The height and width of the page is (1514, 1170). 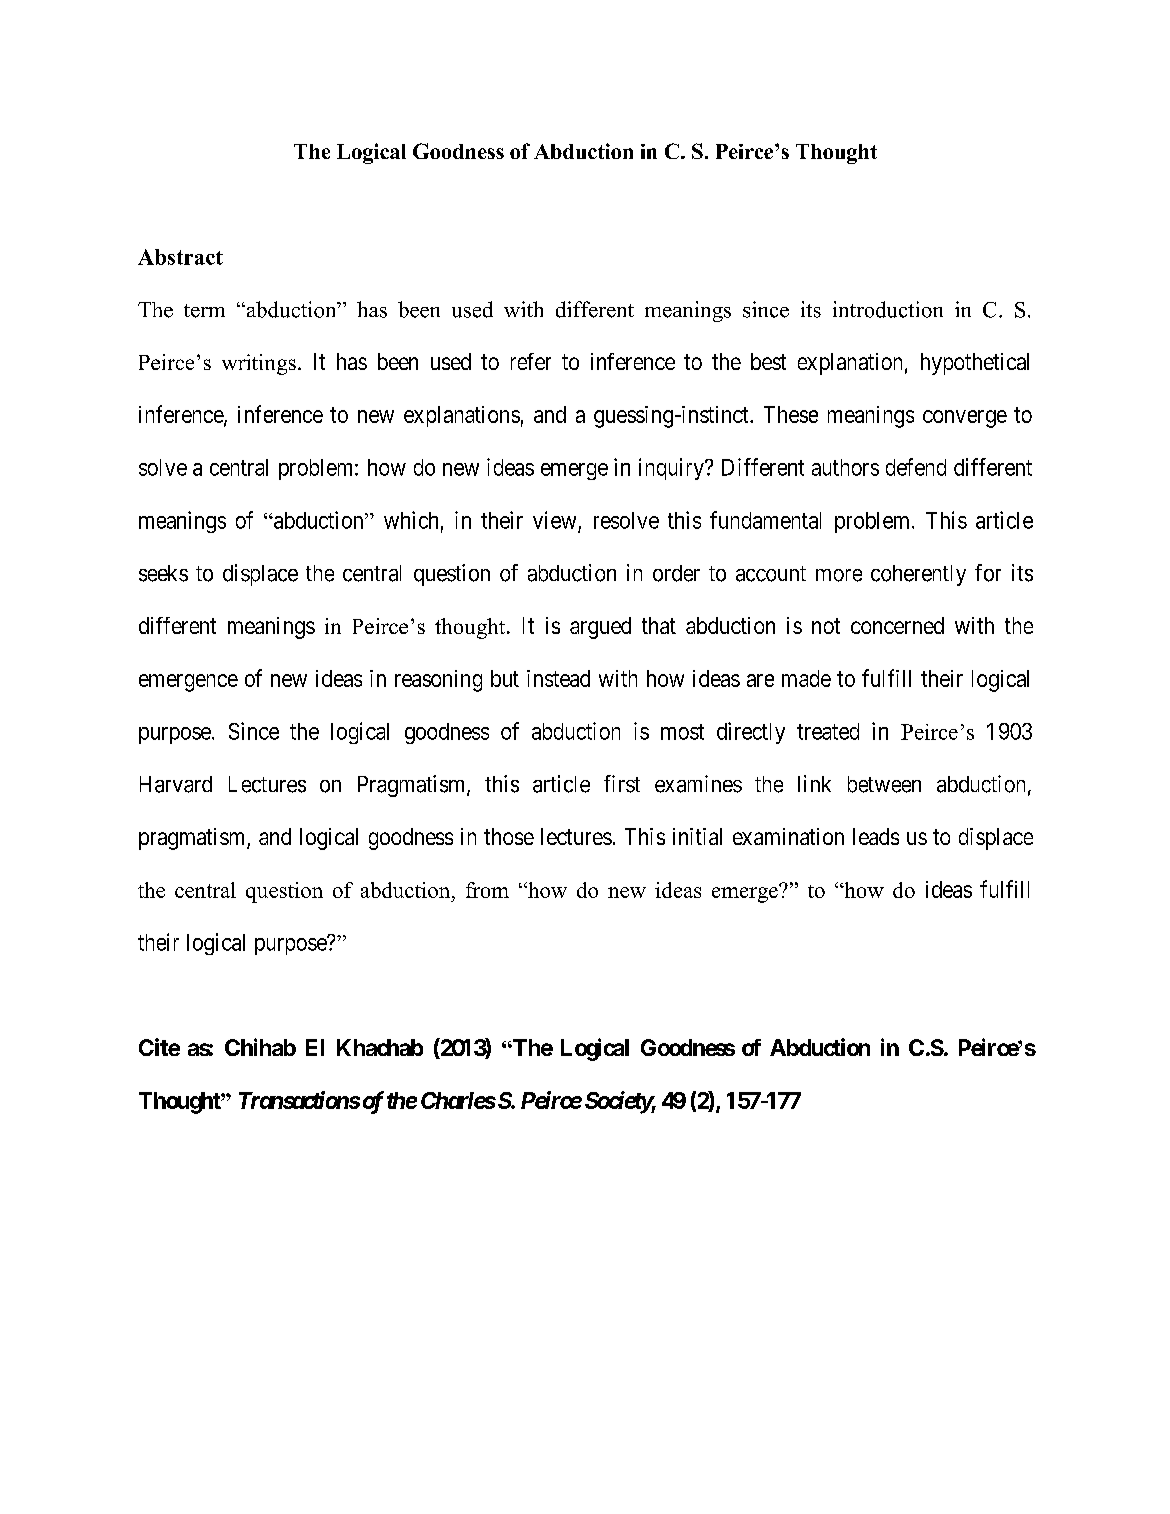 I want to click on refer, so click(x=531, y=361).
